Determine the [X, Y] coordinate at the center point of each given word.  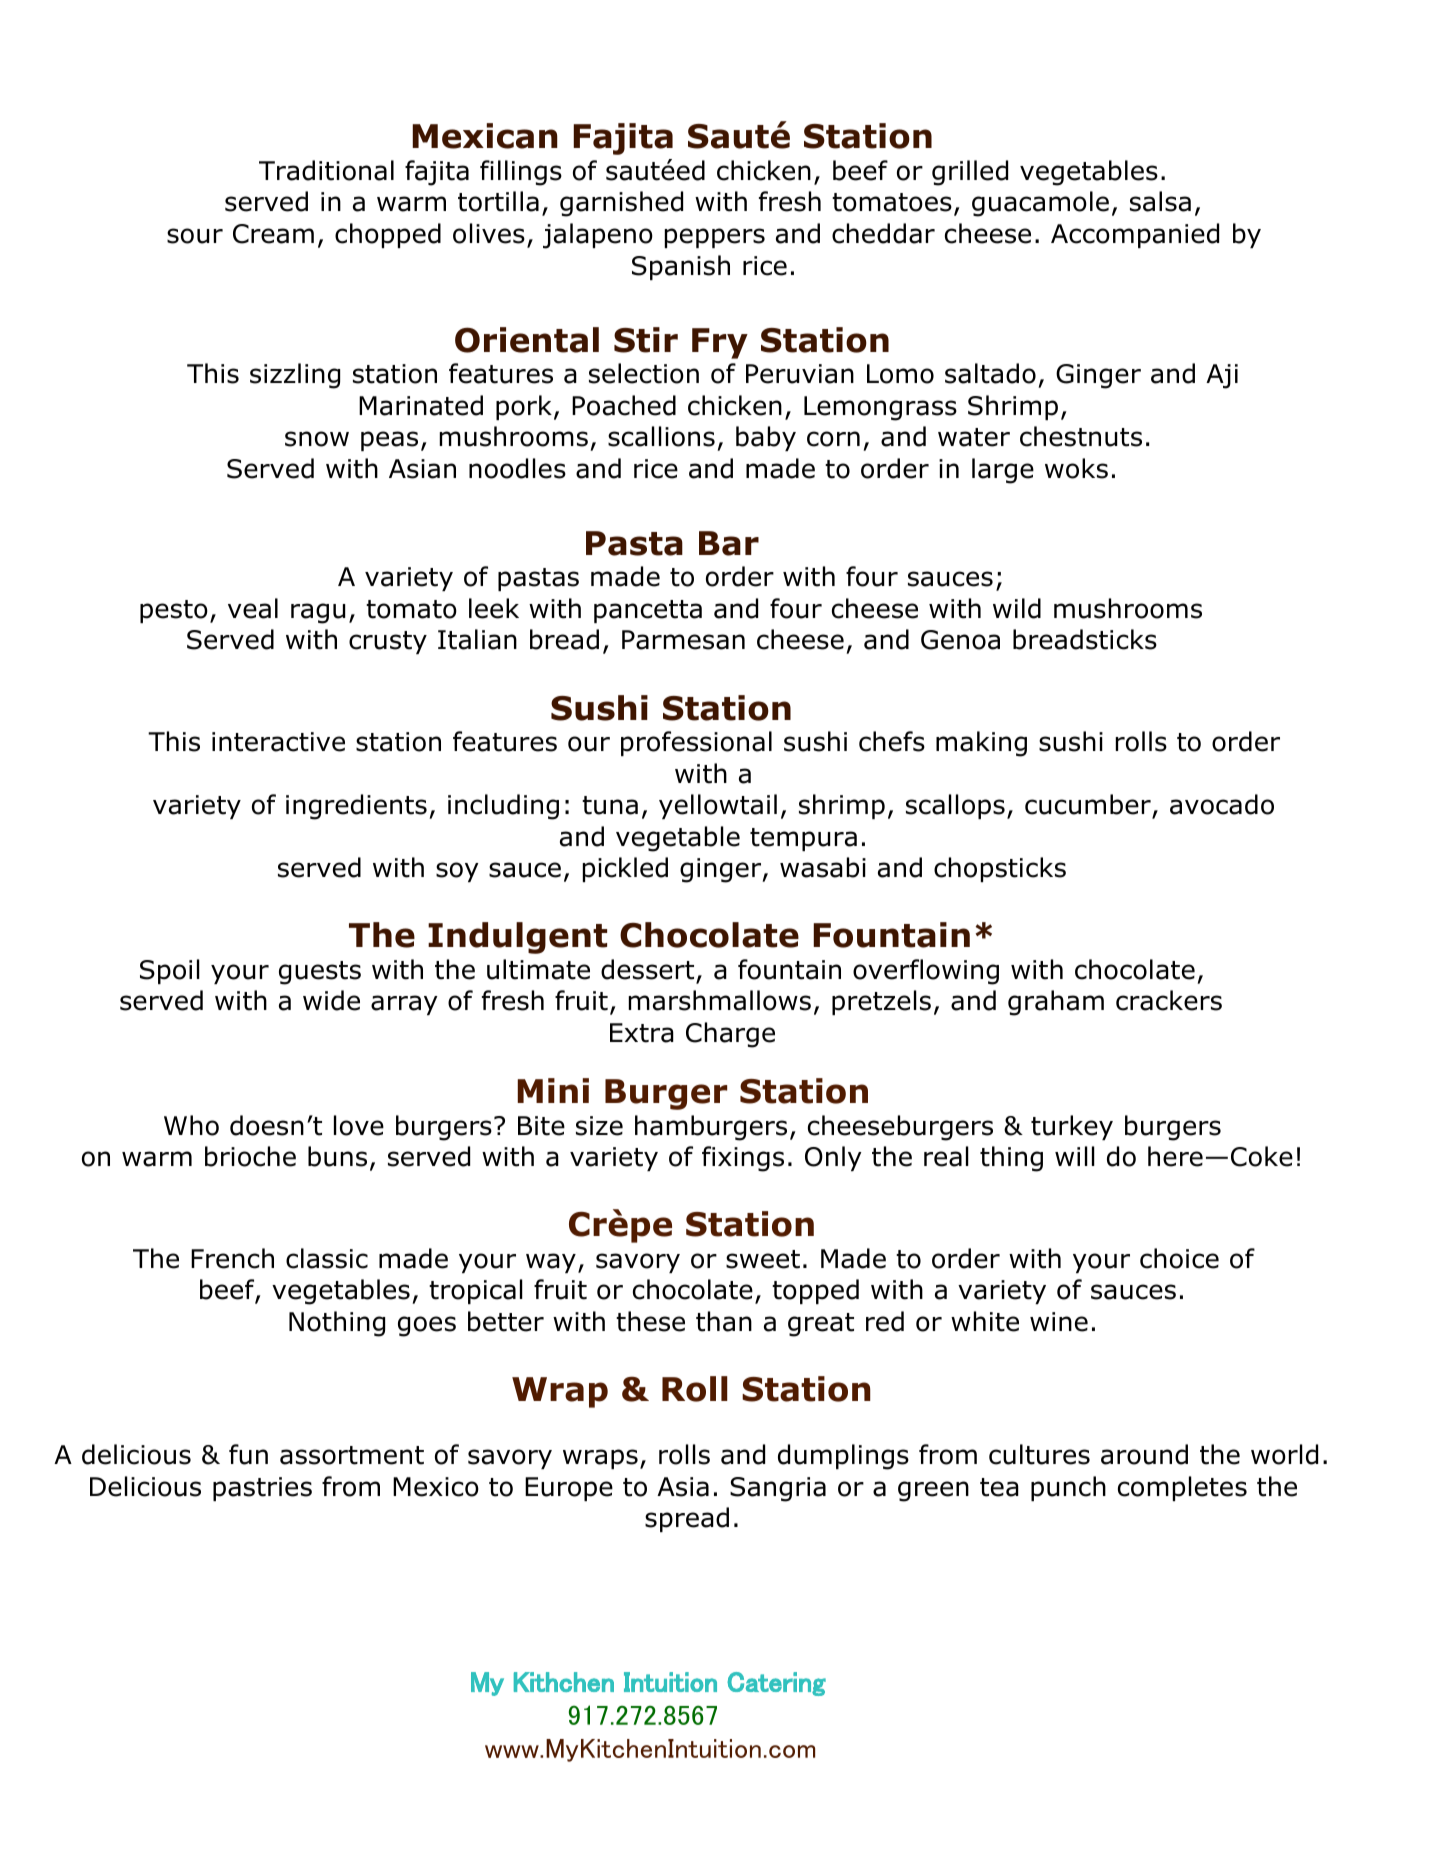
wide [331, 1000]
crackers [1169, 1000]
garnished [621, 204]
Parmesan [683, 640]
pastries [262, 1489]
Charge [730, 1035]
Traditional [326, 170]
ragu [318, 613]
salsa [1160, 201]
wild [1017, 608]
